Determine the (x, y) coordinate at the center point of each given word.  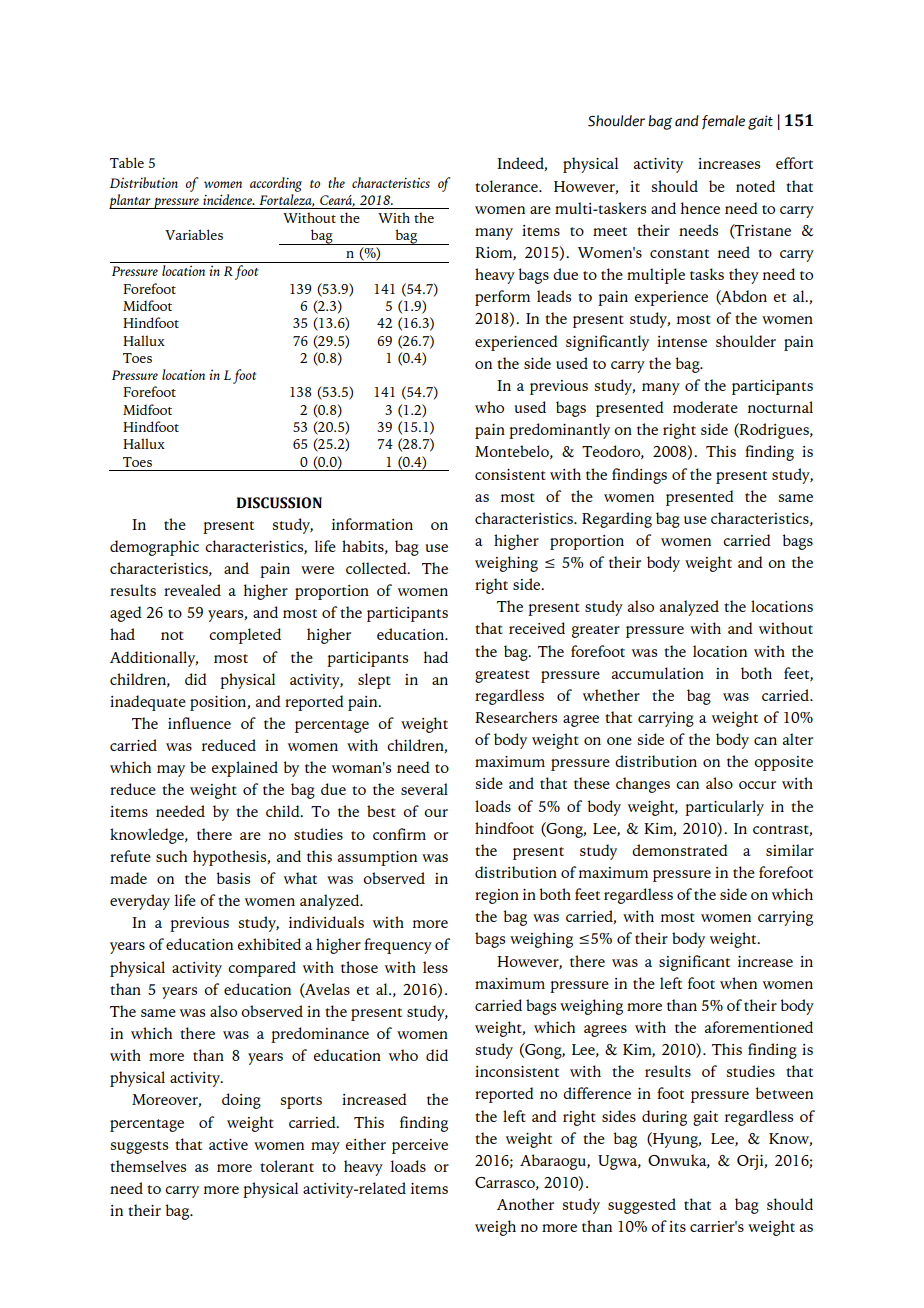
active (228, 1144)
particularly (724, 808)
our (436, 813)
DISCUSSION (279, 503)
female (723, 122)
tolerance (507, 186)
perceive (420, 1146)
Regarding (617, 520)
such (171, 856)
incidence (228, 199)
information (372, 524)
